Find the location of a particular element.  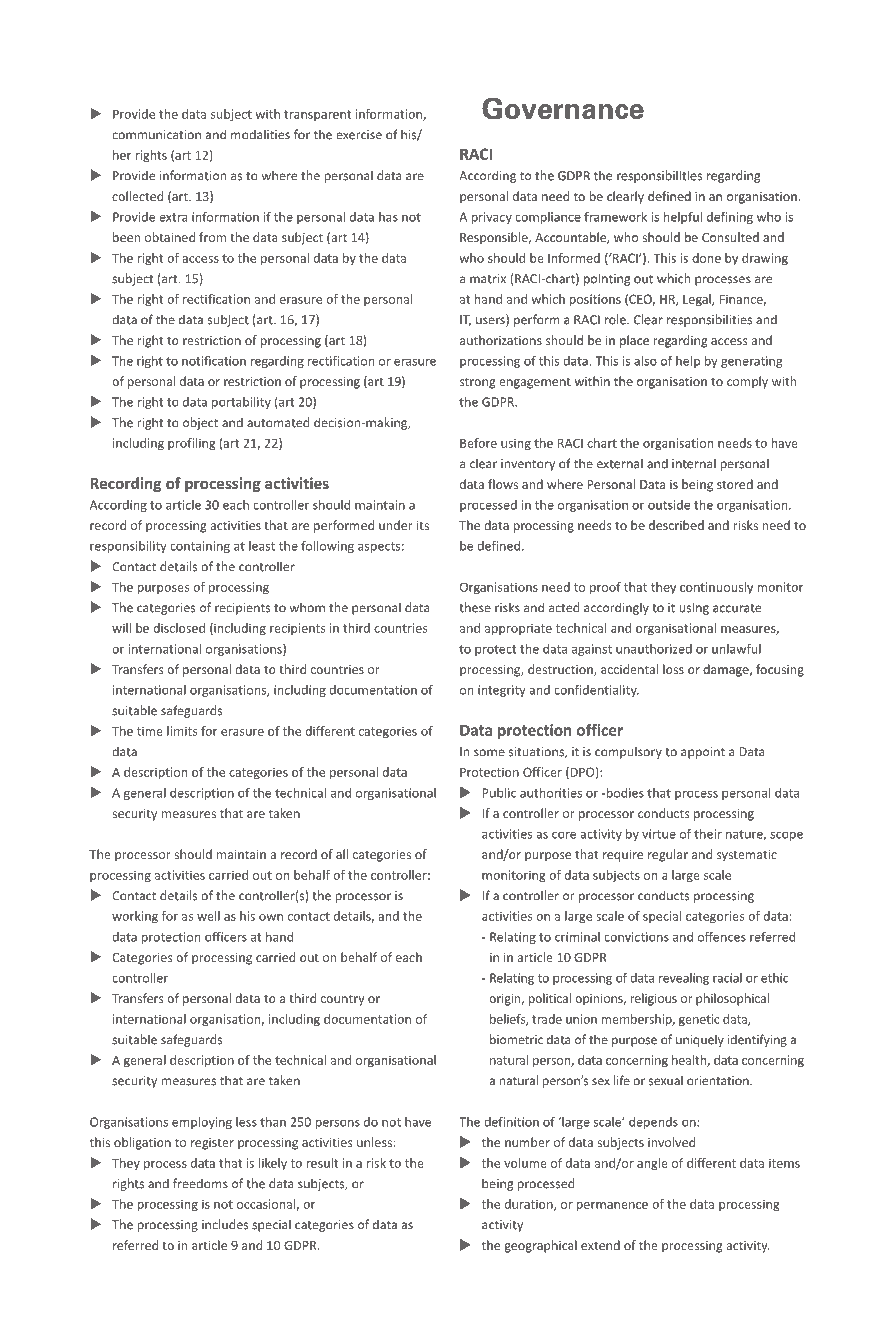

integrity is located at coordinates (502, 691).
